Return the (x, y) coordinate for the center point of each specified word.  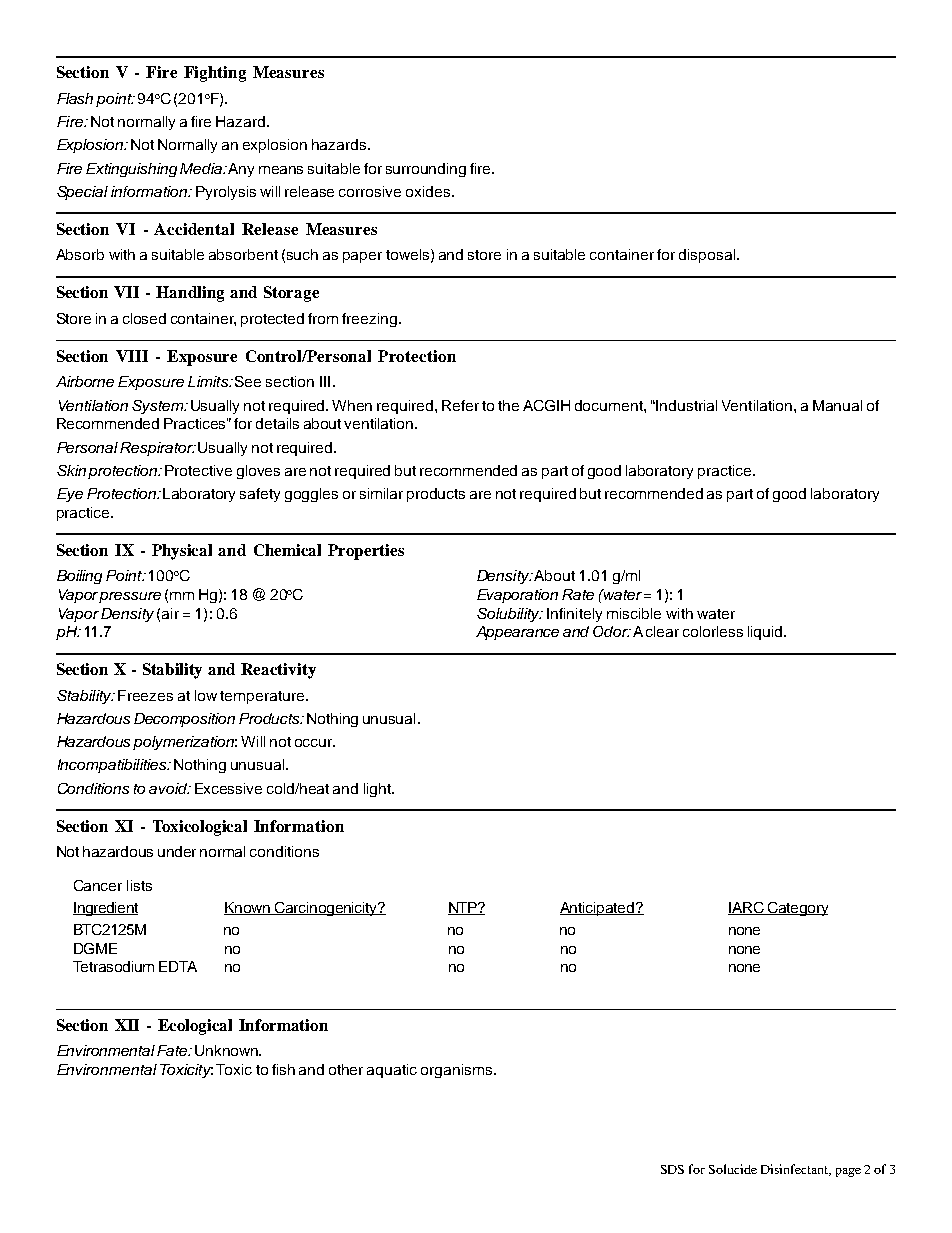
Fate (173, 1050)
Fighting (215, 74)
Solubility (509, 615)
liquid (766, 633)
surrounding (426, 170)
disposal (708, 256)
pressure (130, 597)
